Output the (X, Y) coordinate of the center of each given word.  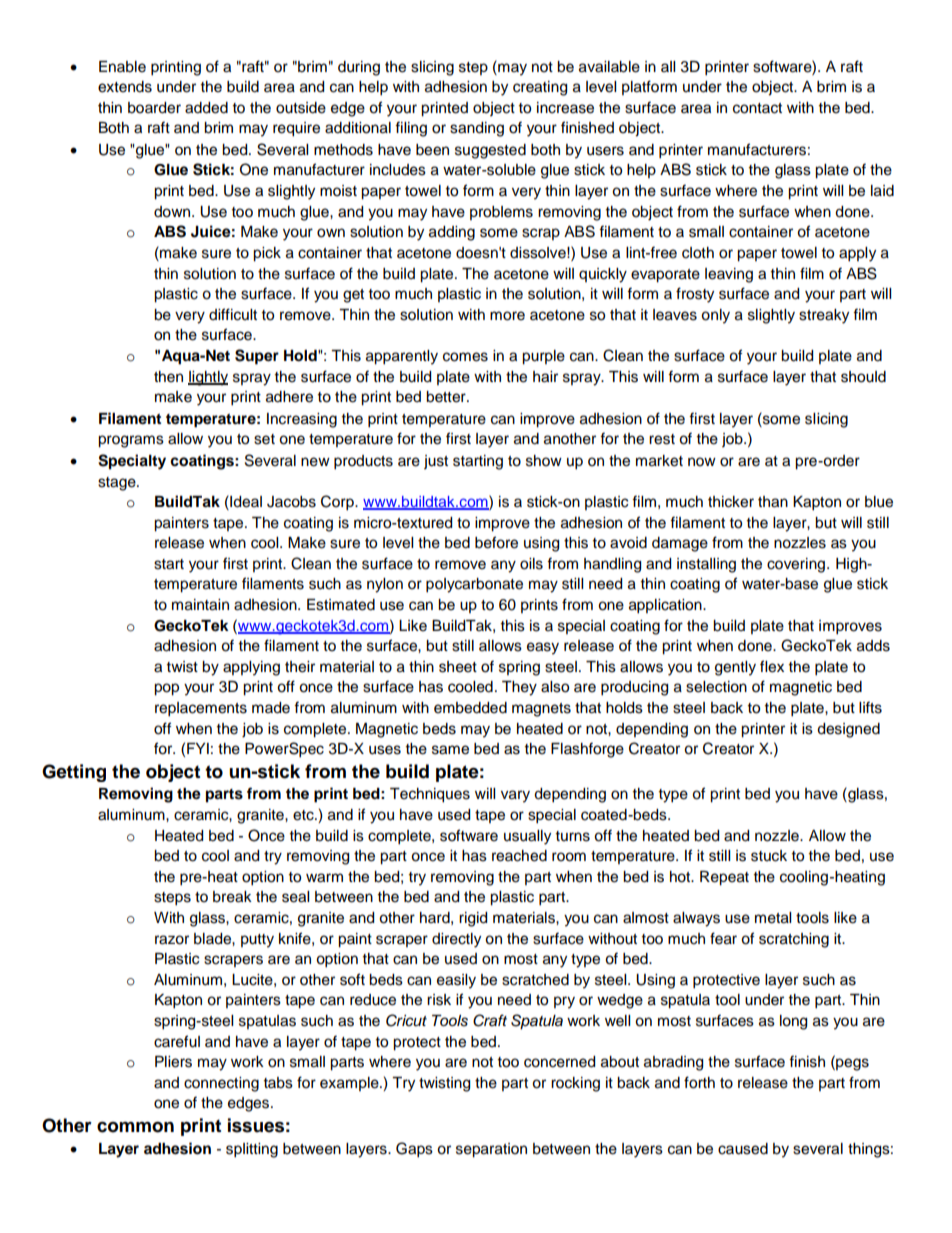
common (135, 1127)
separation (491, 1150)
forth (699, 1082)
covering (796, 565)
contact (757, 108)
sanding (477, 129)
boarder (154, 108)
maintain (200, 605)
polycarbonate (474, 585)
